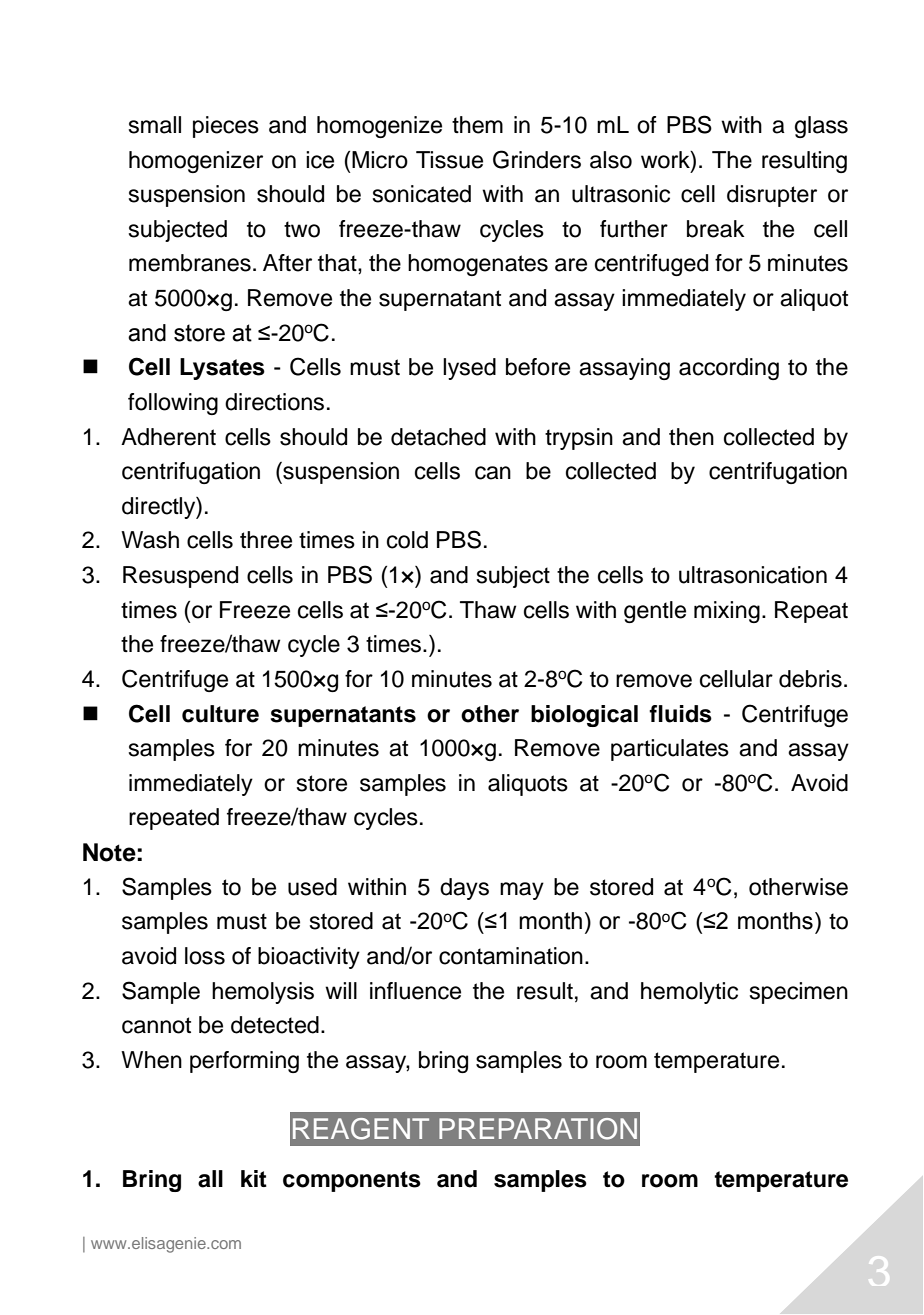  I want to click on mixing, so click(727, 612).
